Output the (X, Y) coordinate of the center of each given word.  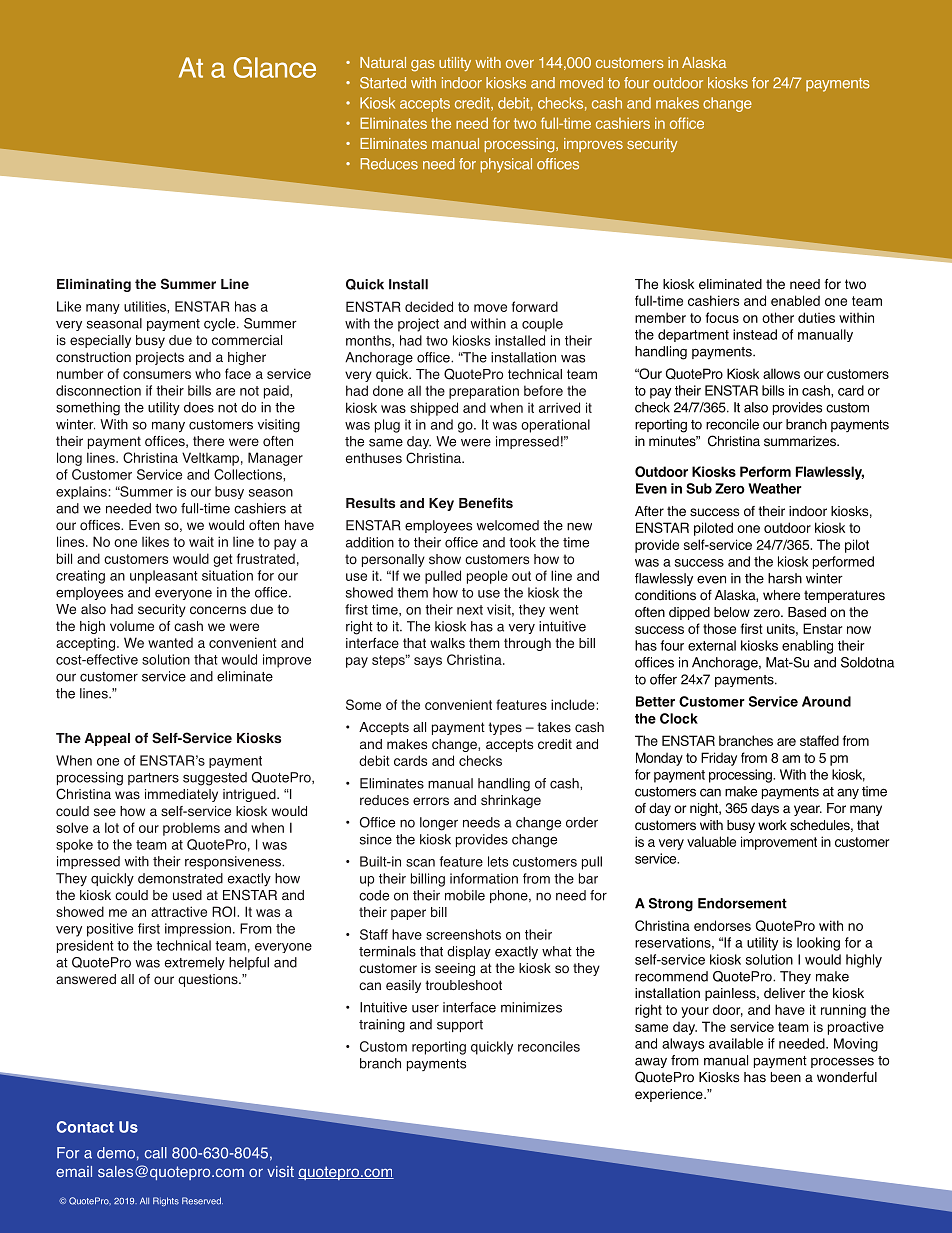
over (520, 64)
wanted (170, 643)
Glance (274, 67)
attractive (179, 911)
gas (423, 66)
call (156, 1153)
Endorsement (742, 903)
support (460, 1026)
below (732, 612)
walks (447, 643)
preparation (484, 392)
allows (781, 373)
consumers (157, 375)
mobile (465, 895)
